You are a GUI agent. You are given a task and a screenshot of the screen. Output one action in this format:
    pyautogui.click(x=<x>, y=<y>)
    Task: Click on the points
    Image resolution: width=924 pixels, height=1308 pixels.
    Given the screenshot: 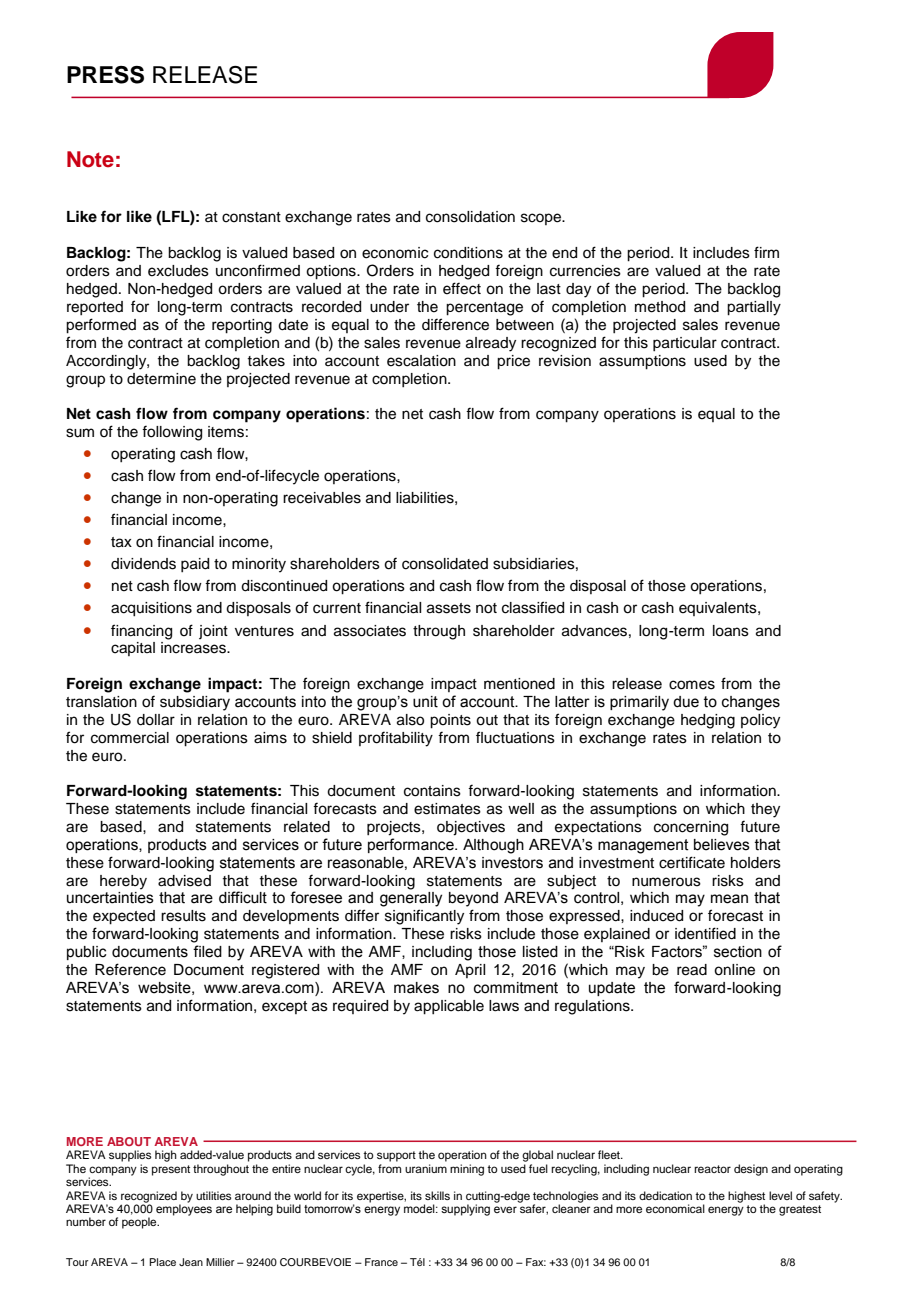 What is the action you would take?
    pyautogui.click(x=450, y=721)
